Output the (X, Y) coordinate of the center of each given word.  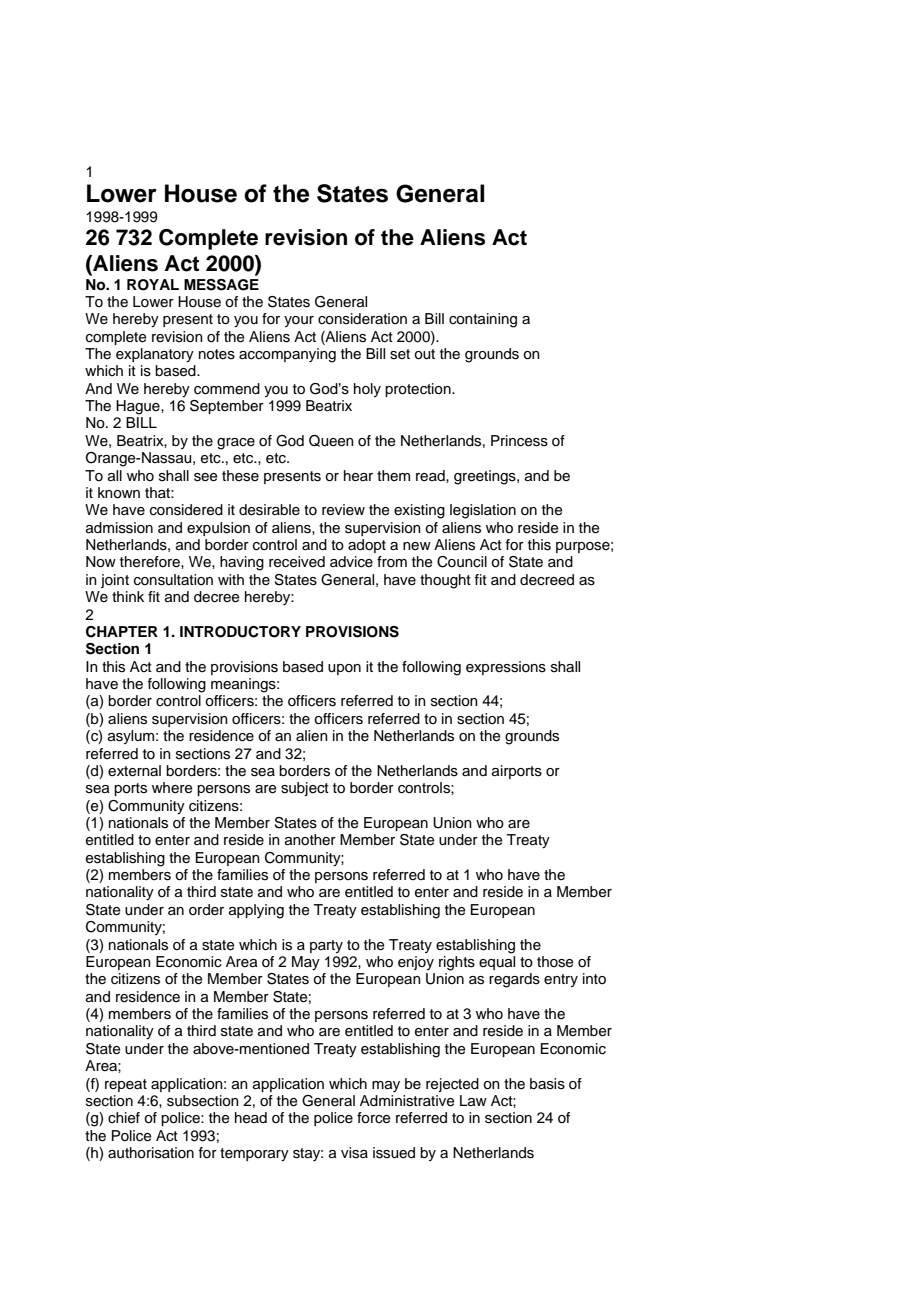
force (374, 1118)
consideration (362, 319)
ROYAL (153, 285)
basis (547, 1084)
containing (483, 320)
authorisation (151, 1153)
